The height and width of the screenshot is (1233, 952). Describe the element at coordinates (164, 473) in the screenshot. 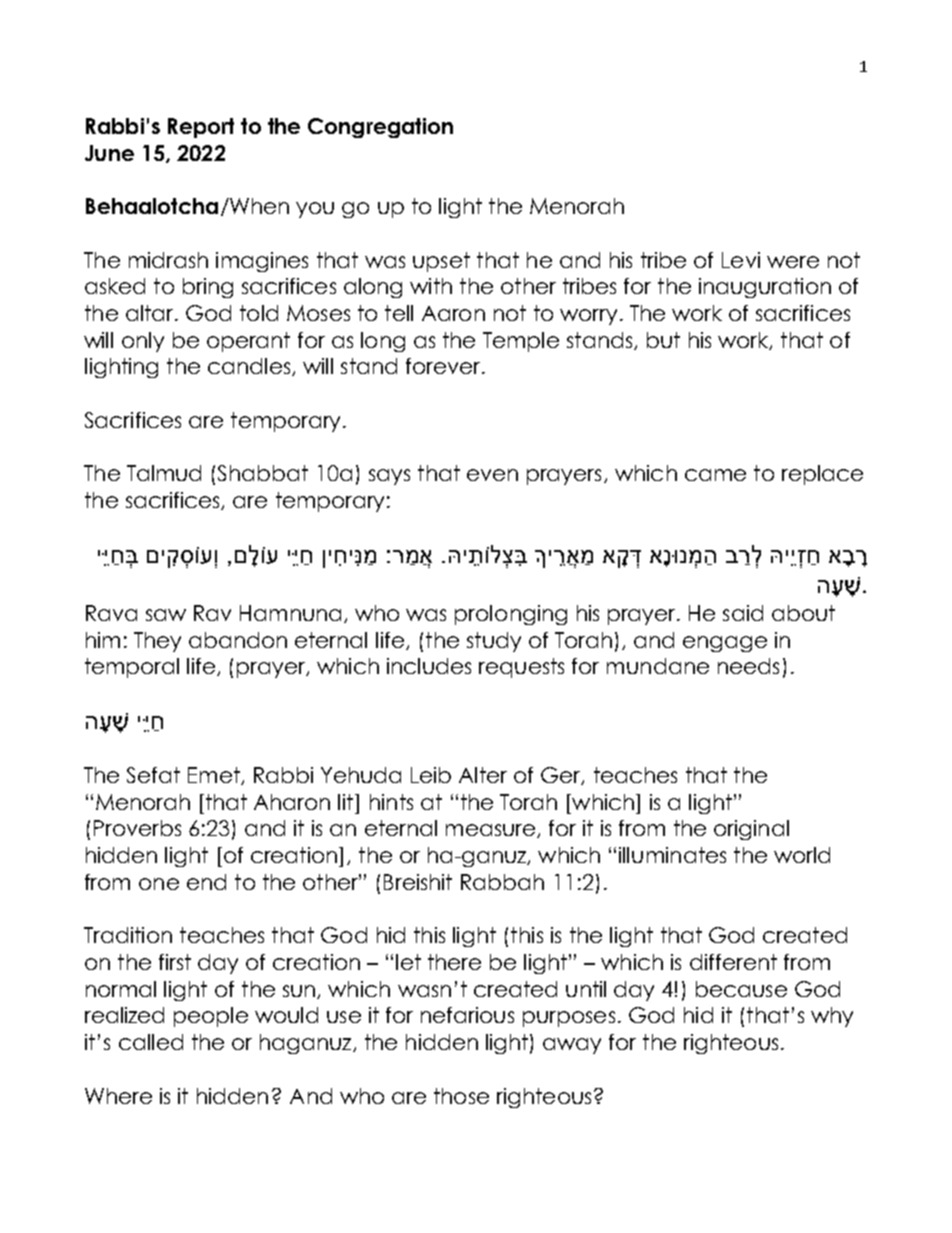

I see `Talmud` at that location.
